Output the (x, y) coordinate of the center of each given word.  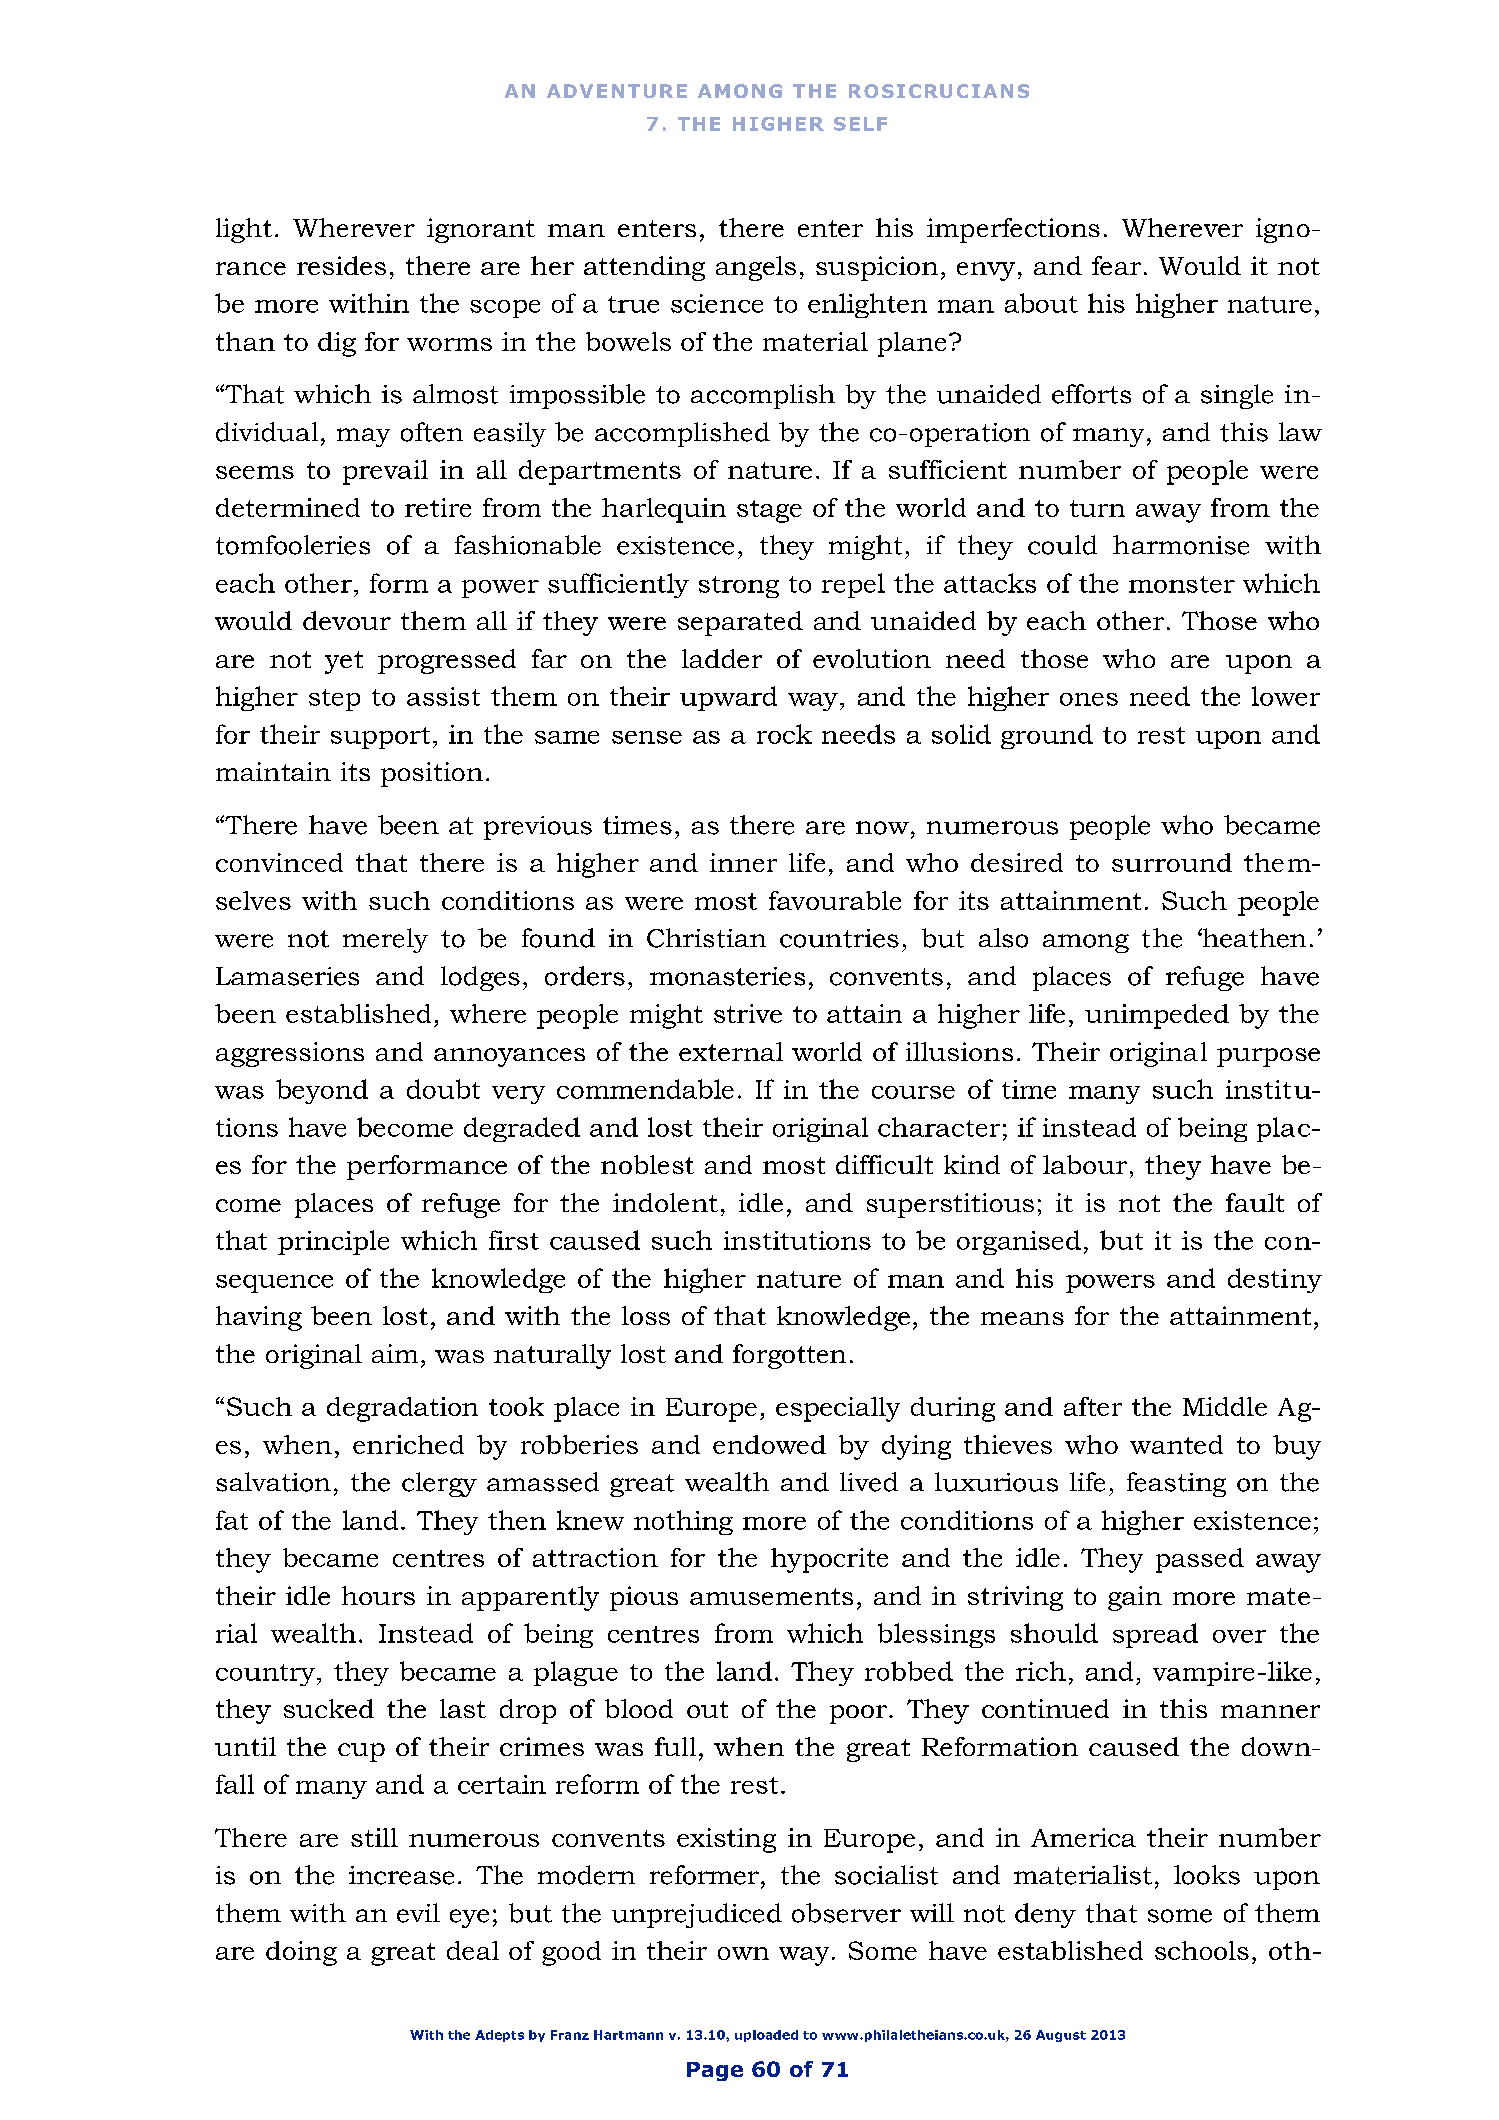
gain (1135, 1598)
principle (333, 1242)
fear (1116, 265)
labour (1085, 1164)
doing (301, 1953)
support (380, 738)
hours (378, 1595)
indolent (665, 1202)
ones (1089, 699)
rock (784, 734)
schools (1202, 1950)
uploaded (766, 2036)
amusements (771, 1596)
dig (337, 344)
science (717, 303)
